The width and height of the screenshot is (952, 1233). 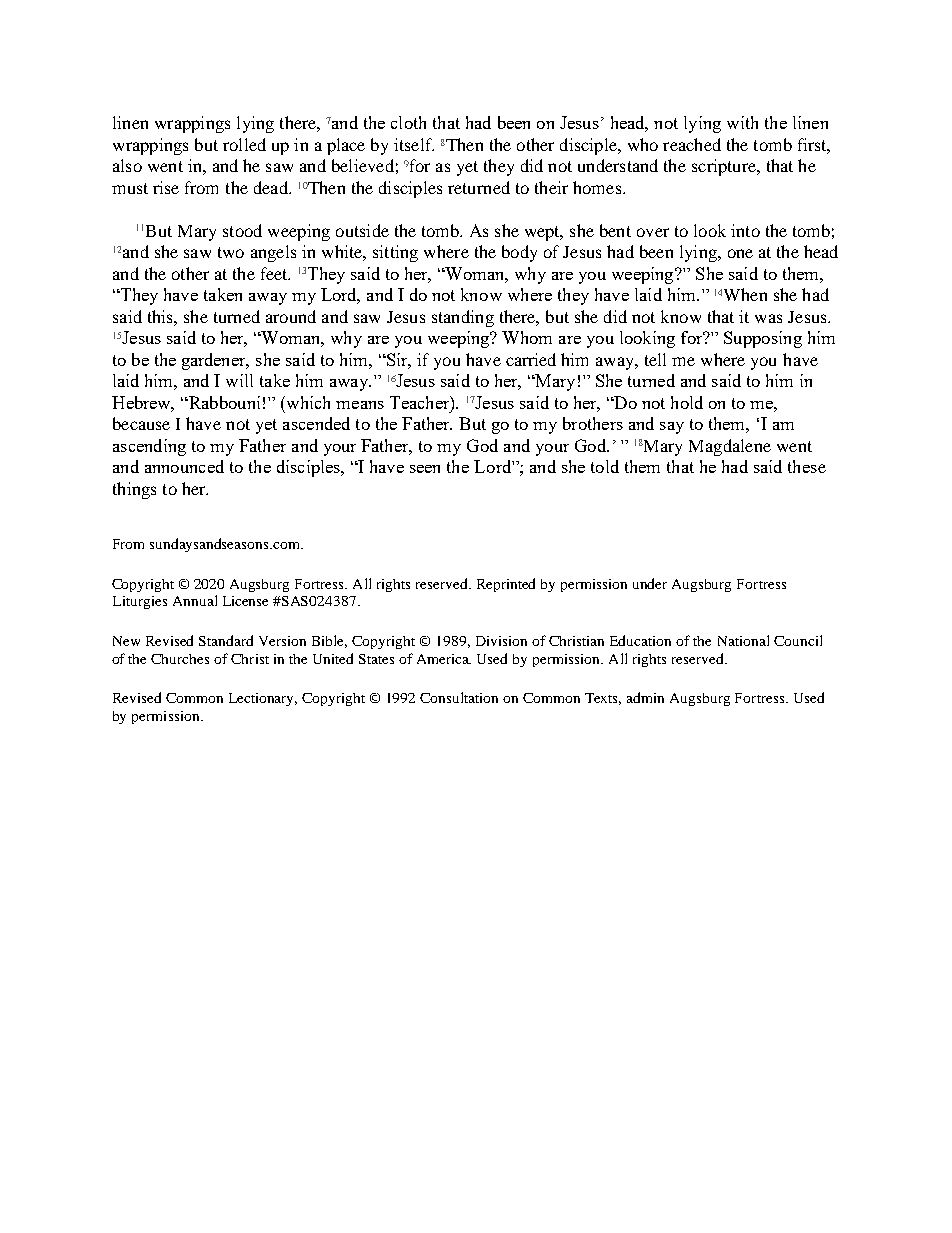 What do you see at coordinates (692, 144) in the screenshot?
I see `reached` at bounding box center [692, 144].
